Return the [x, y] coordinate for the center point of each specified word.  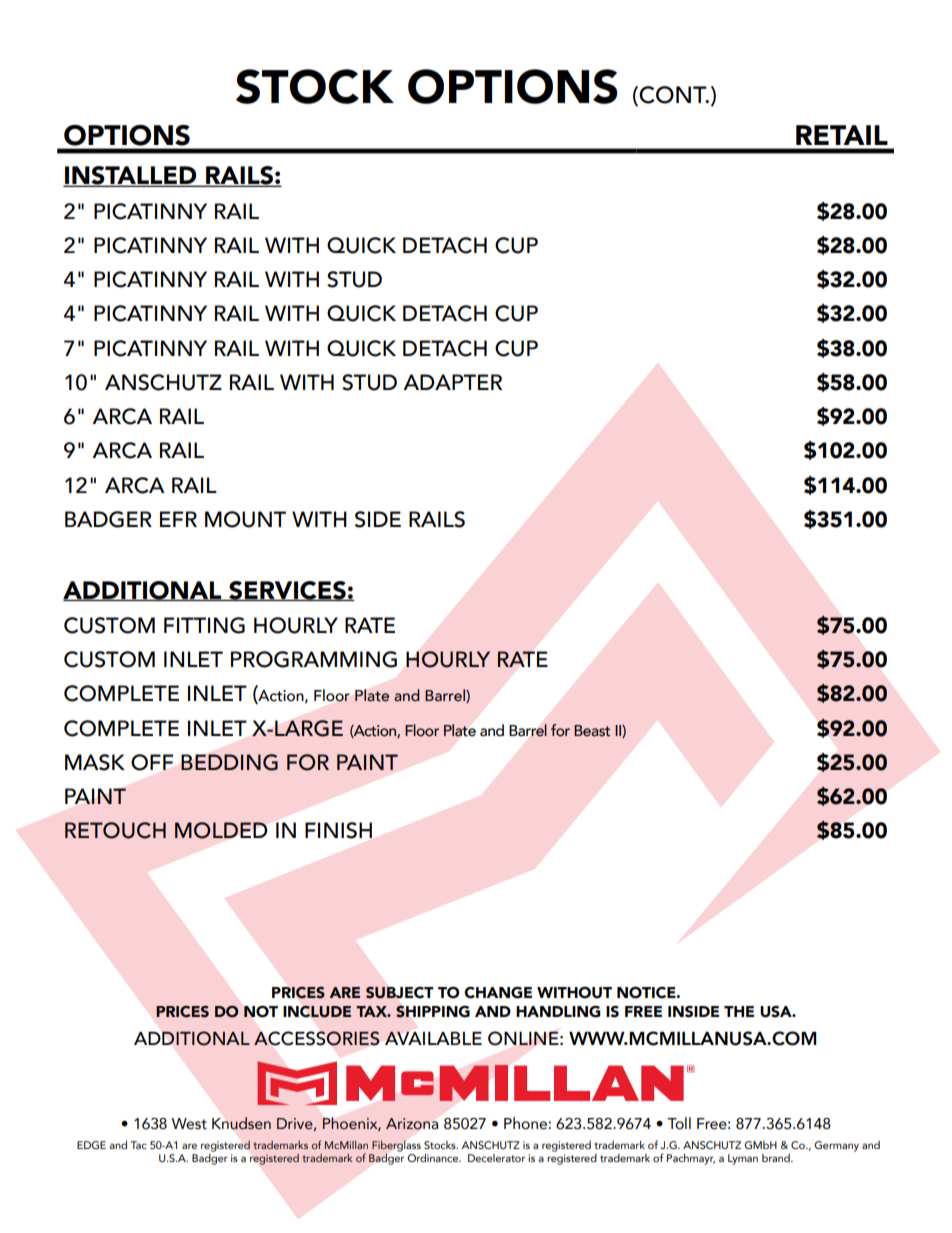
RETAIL [842, 135]
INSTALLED [131, 176]
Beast [592, 731]
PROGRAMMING [314, 659]
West [189, 1124]
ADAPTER [452, 382]
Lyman [743, 1159]
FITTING [204, 625]
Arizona [412, 1124]
